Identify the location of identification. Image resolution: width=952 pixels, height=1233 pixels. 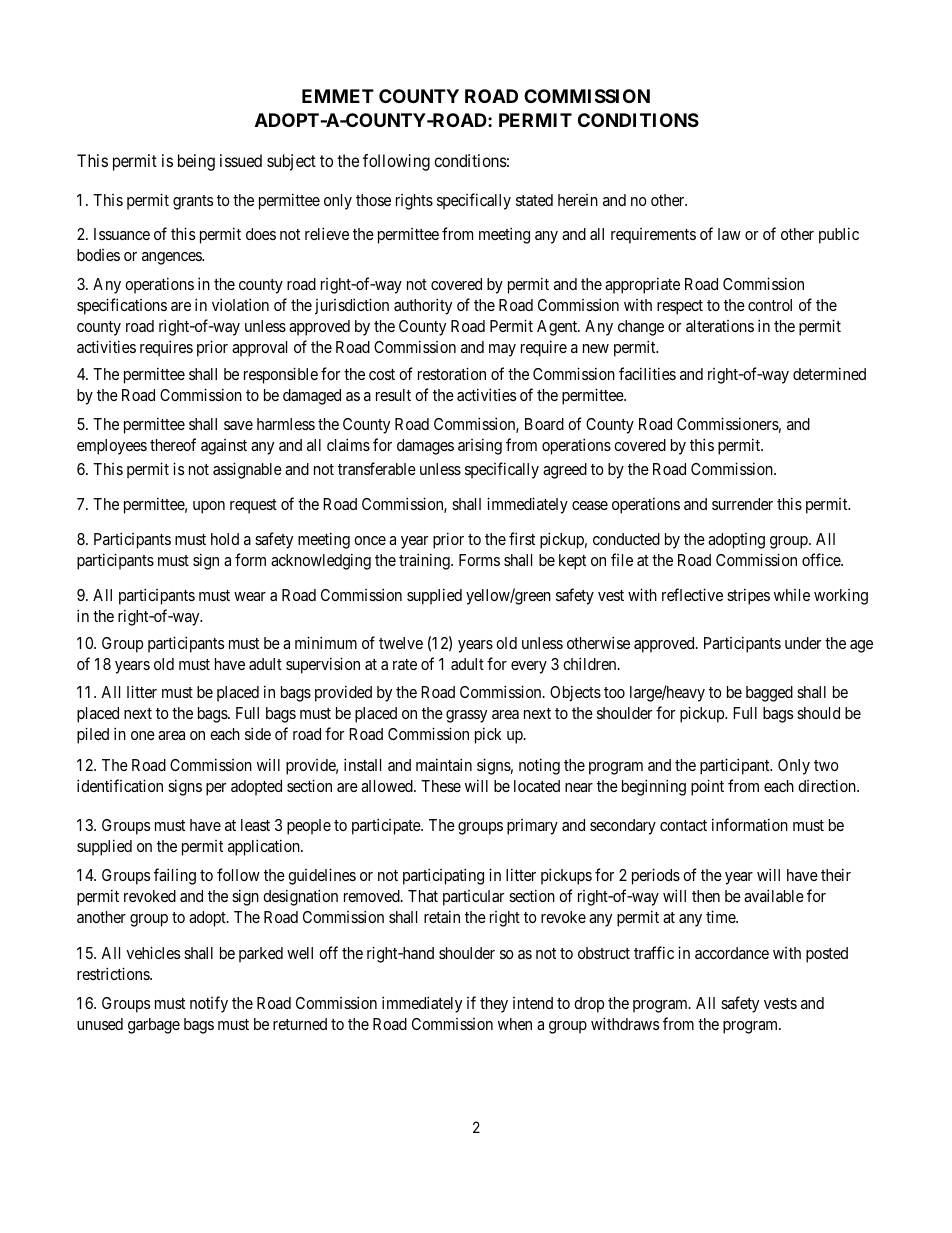
(120, 785).
